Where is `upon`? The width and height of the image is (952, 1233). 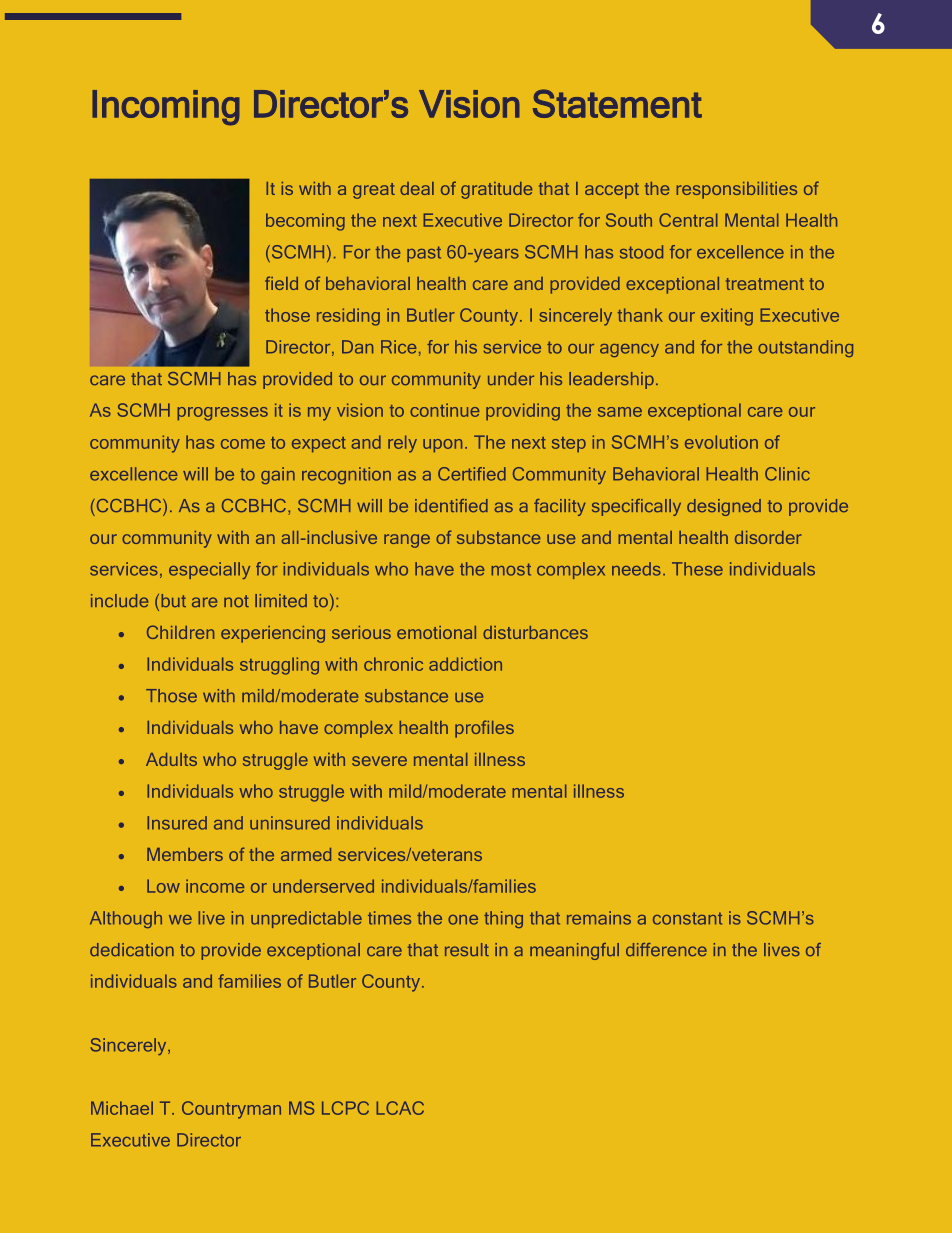
upon is located at coordinates (442, 446).
